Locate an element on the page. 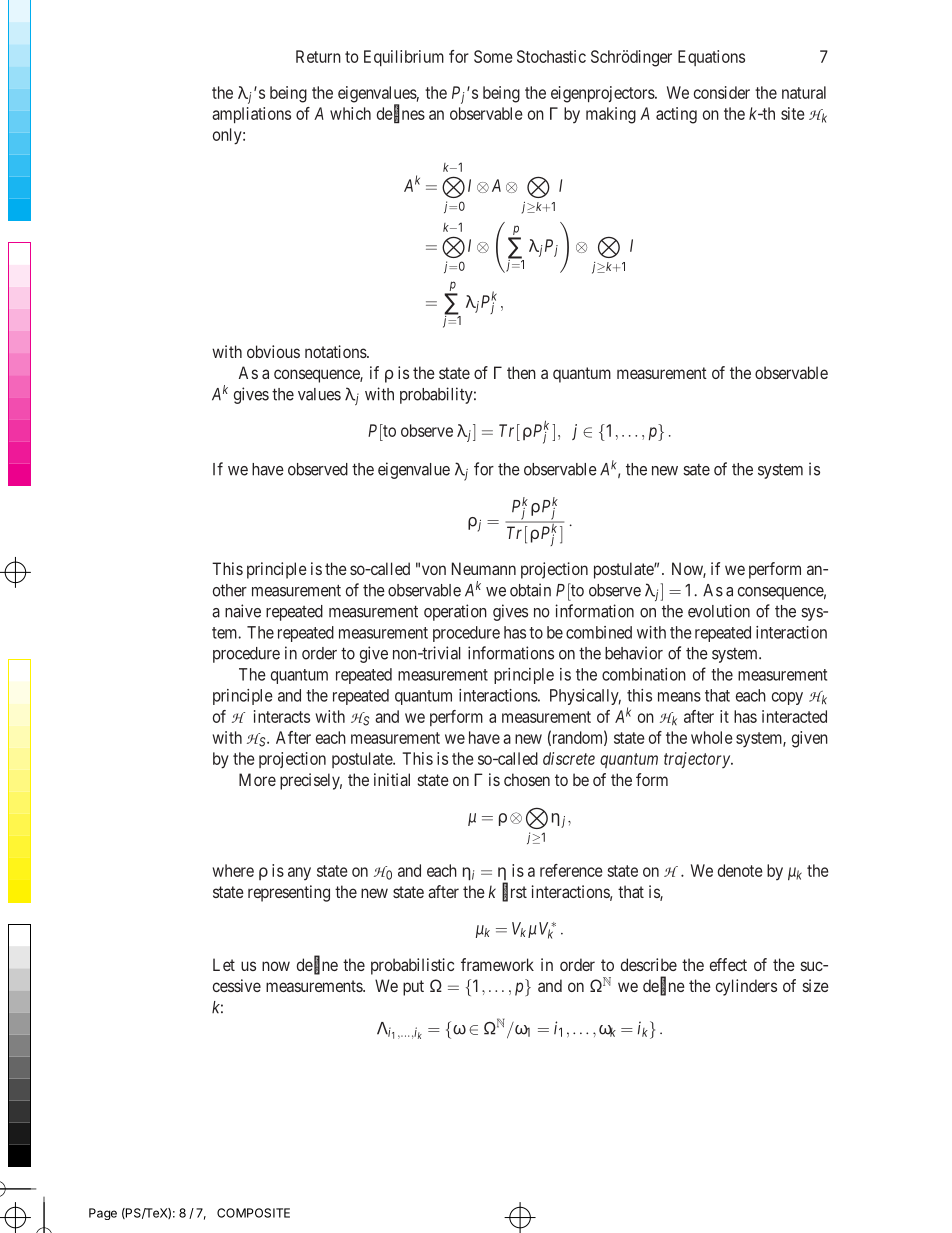 Image resolution: width=952 pixels, height=1233 pixels. sate is located at coordinates (696, 470).
